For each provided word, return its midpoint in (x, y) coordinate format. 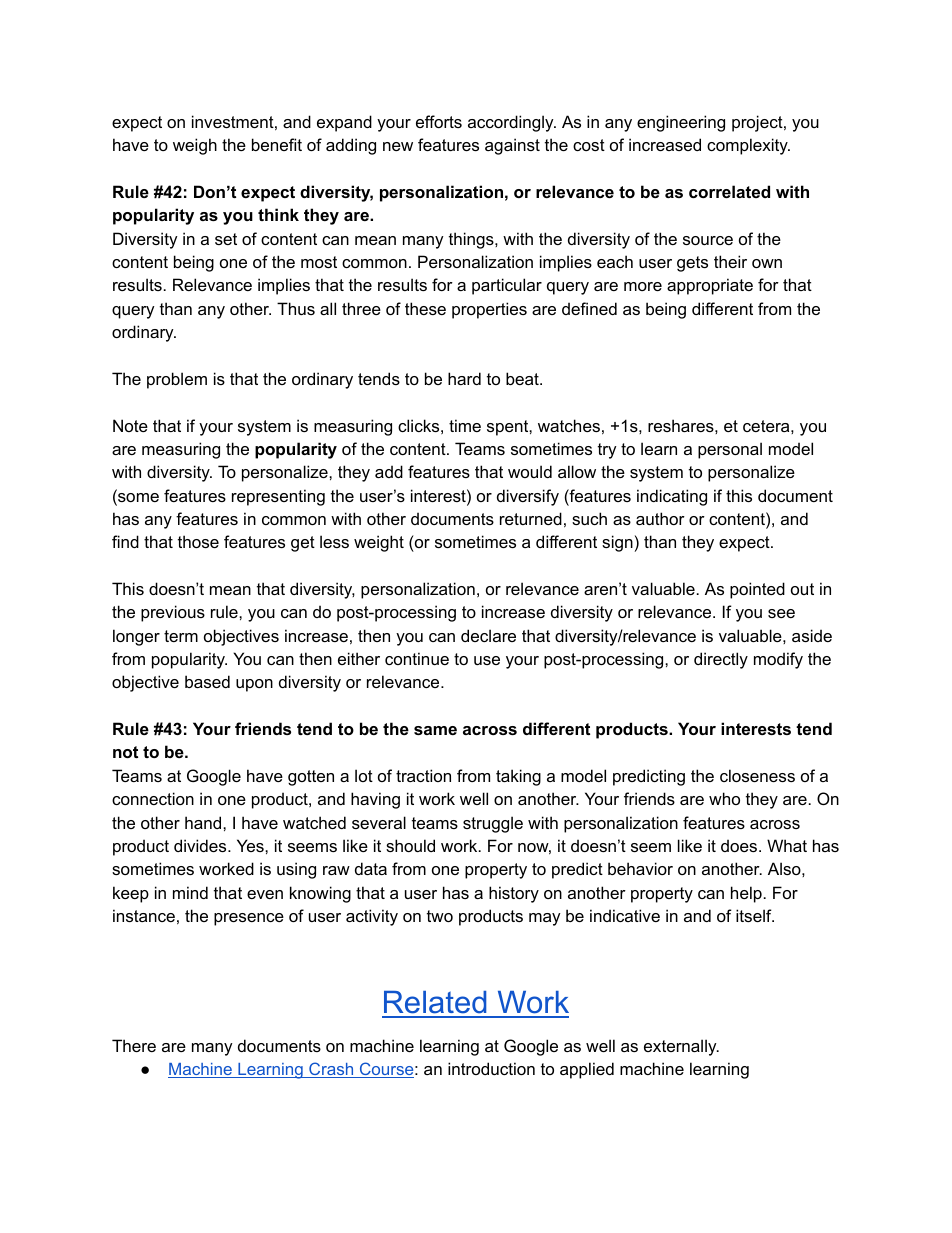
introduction (491, 1068)
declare (488, 635)
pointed (757, 590)
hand (204, 822)
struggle (493, 824)
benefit (277, 144)
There (134, 1045)
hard (464, 378)
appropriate (710, 286)
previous (173, 613)
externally (681, 1047)
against (512, 146)
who (724, 798)
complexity (748, 146)
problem (177, 380)
